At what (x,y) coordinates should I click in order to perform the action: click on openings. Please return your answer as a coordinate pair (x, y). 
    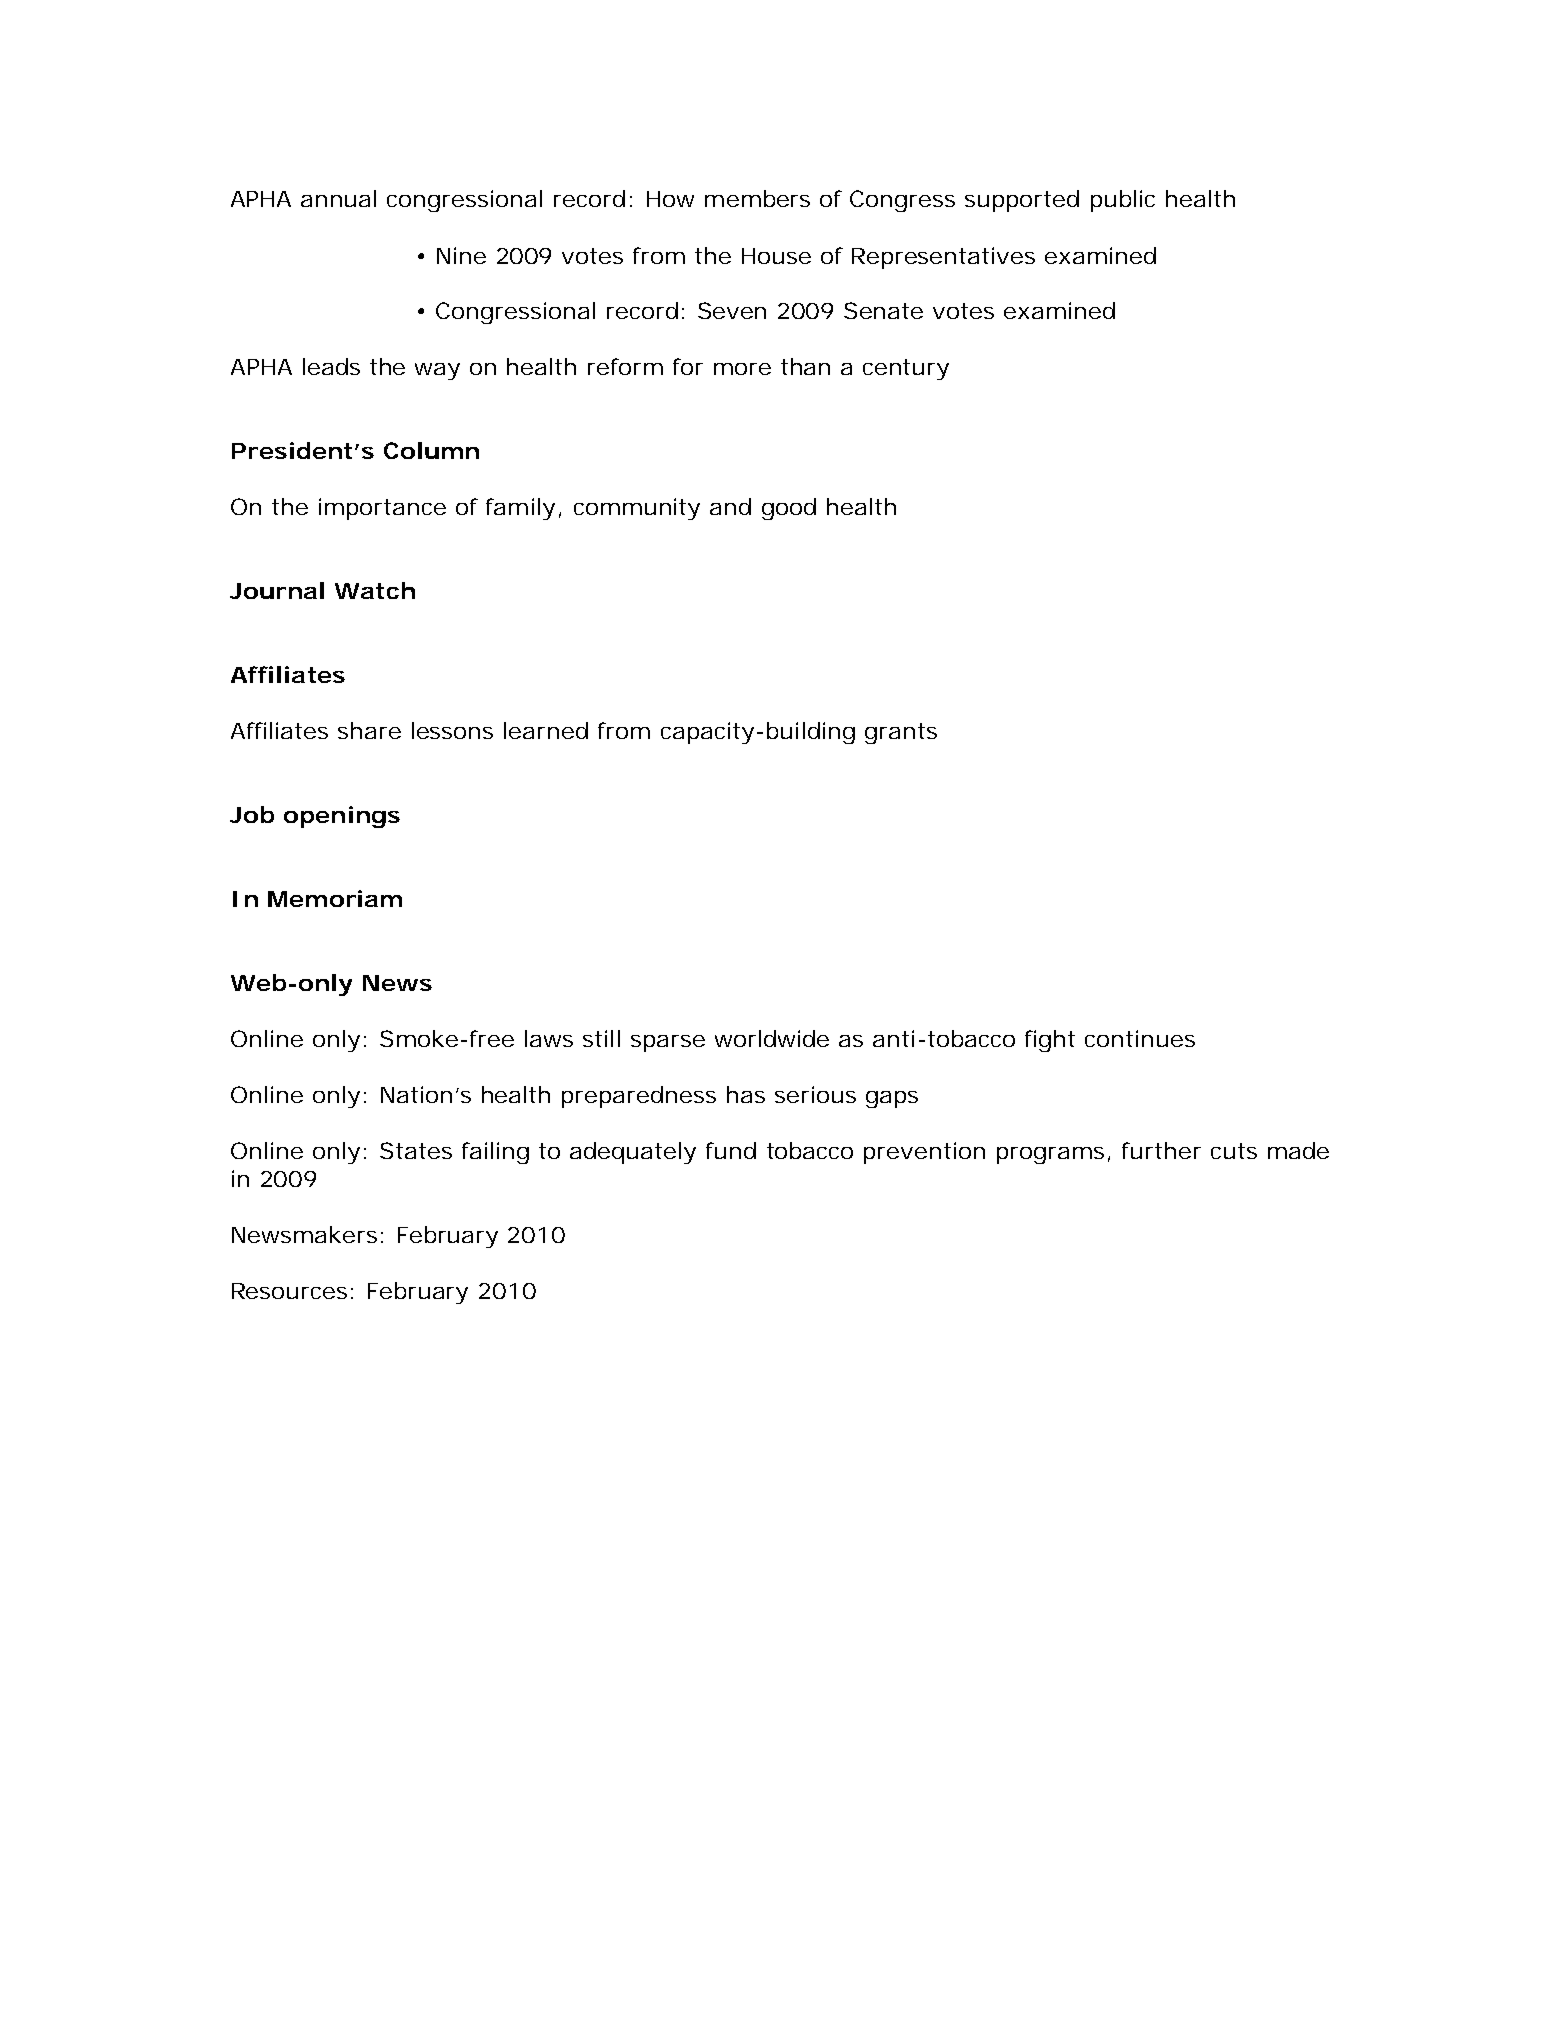
    Looking at the image, I should click on (342, 817).
